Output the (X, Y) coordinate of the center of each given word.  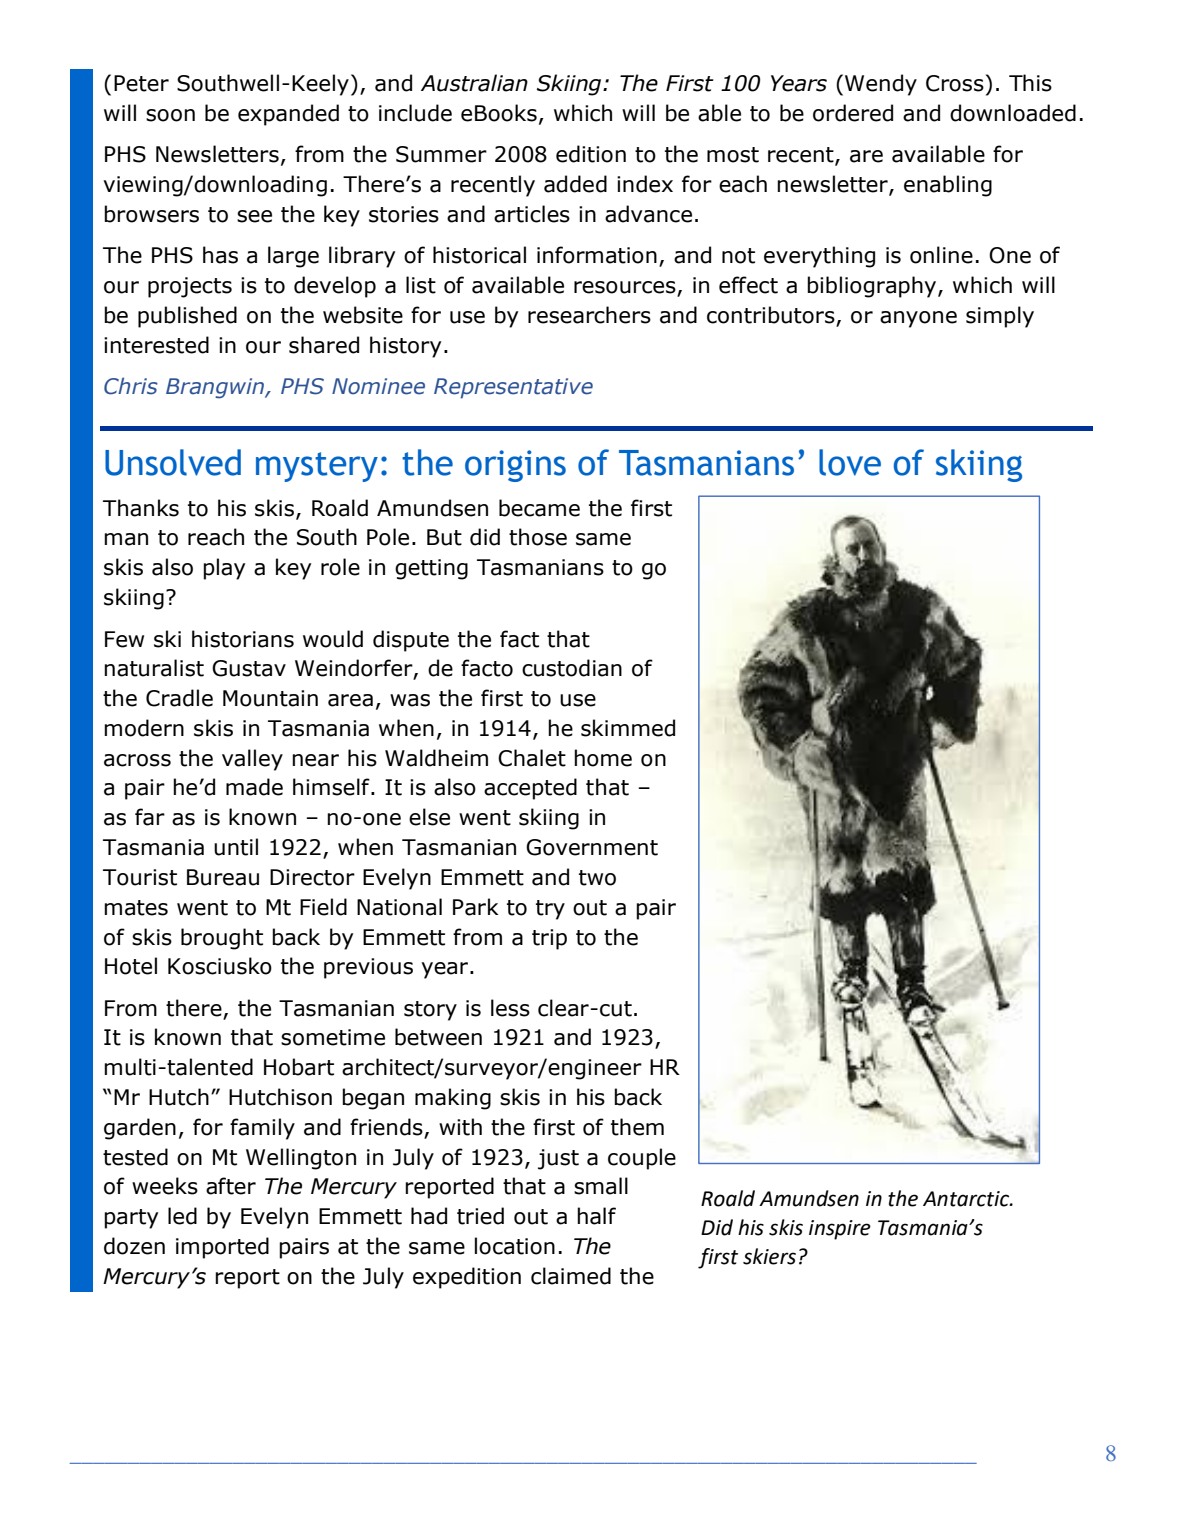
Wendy (881, 85)
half (596, 1216)
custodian (572, 668)
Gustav (249, 668)
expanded (288, 115)
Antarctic (967, 1199)
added (575, 184)
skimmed (628, 728)
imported (222, 1248)
